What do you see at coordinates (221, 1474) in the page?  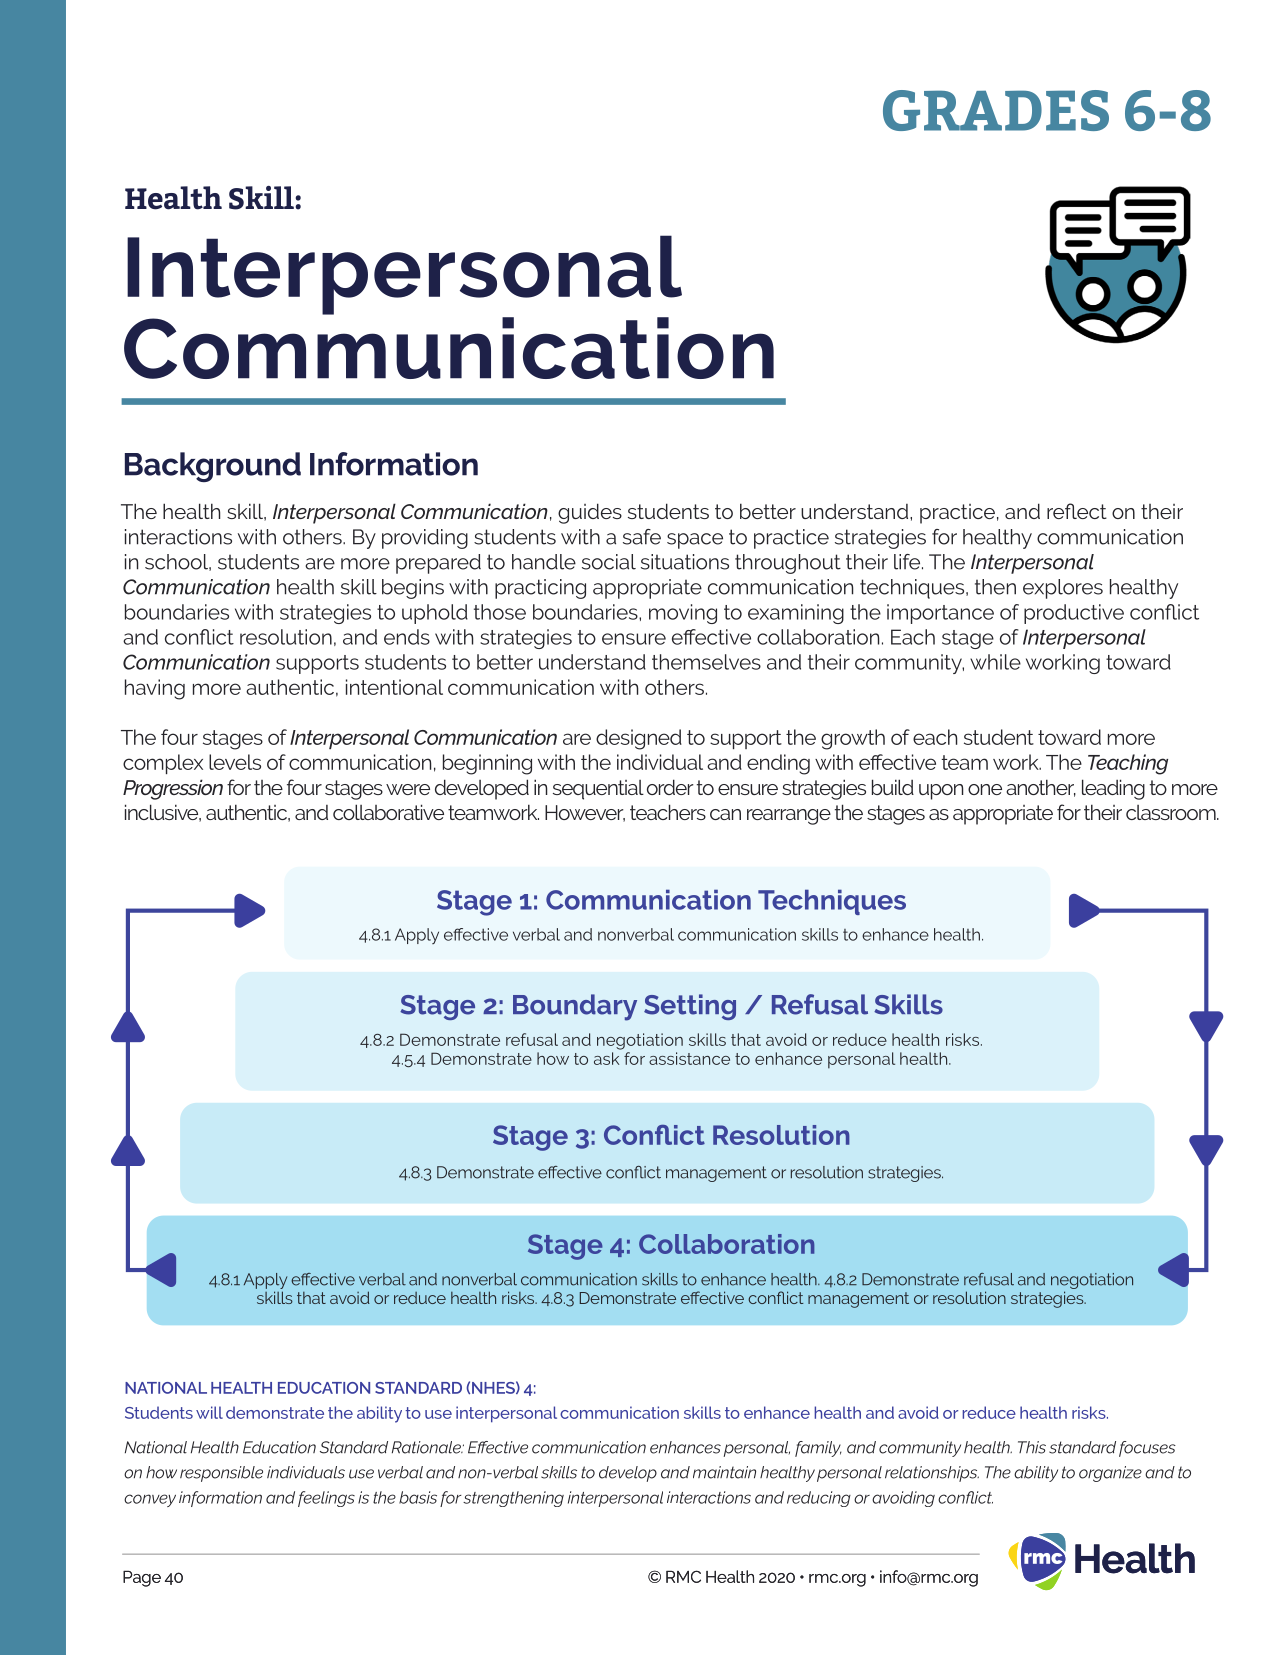 I see `responsible` at bounding box center [221, 1474].
